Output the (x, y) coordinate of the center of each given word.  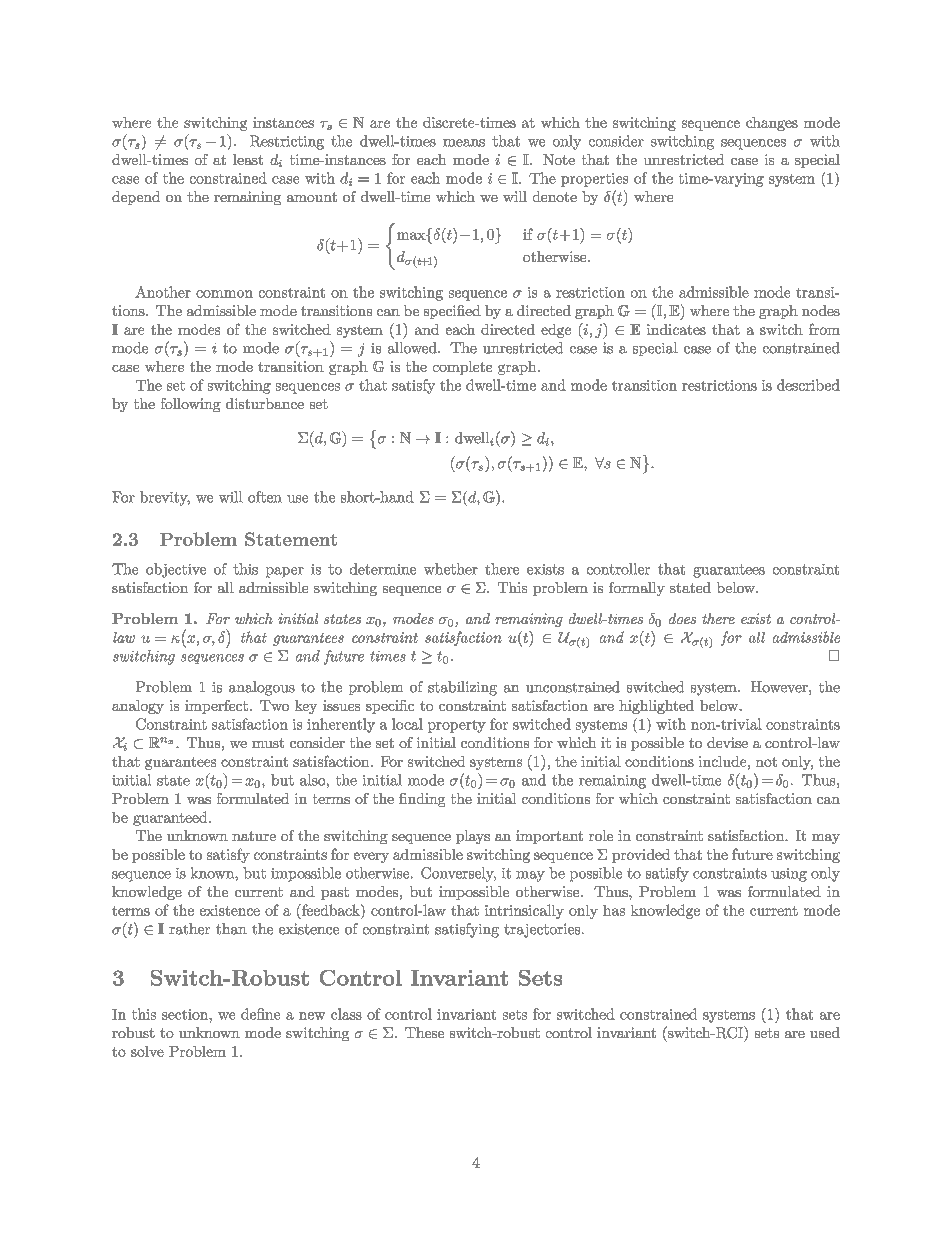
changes (772, 124)
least (248, 159)
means (464, 143)
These (424, 1032)
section (186, 1014)
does (682, 618)
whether (451, 569)
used (825, 1032)
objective (176, 570)
